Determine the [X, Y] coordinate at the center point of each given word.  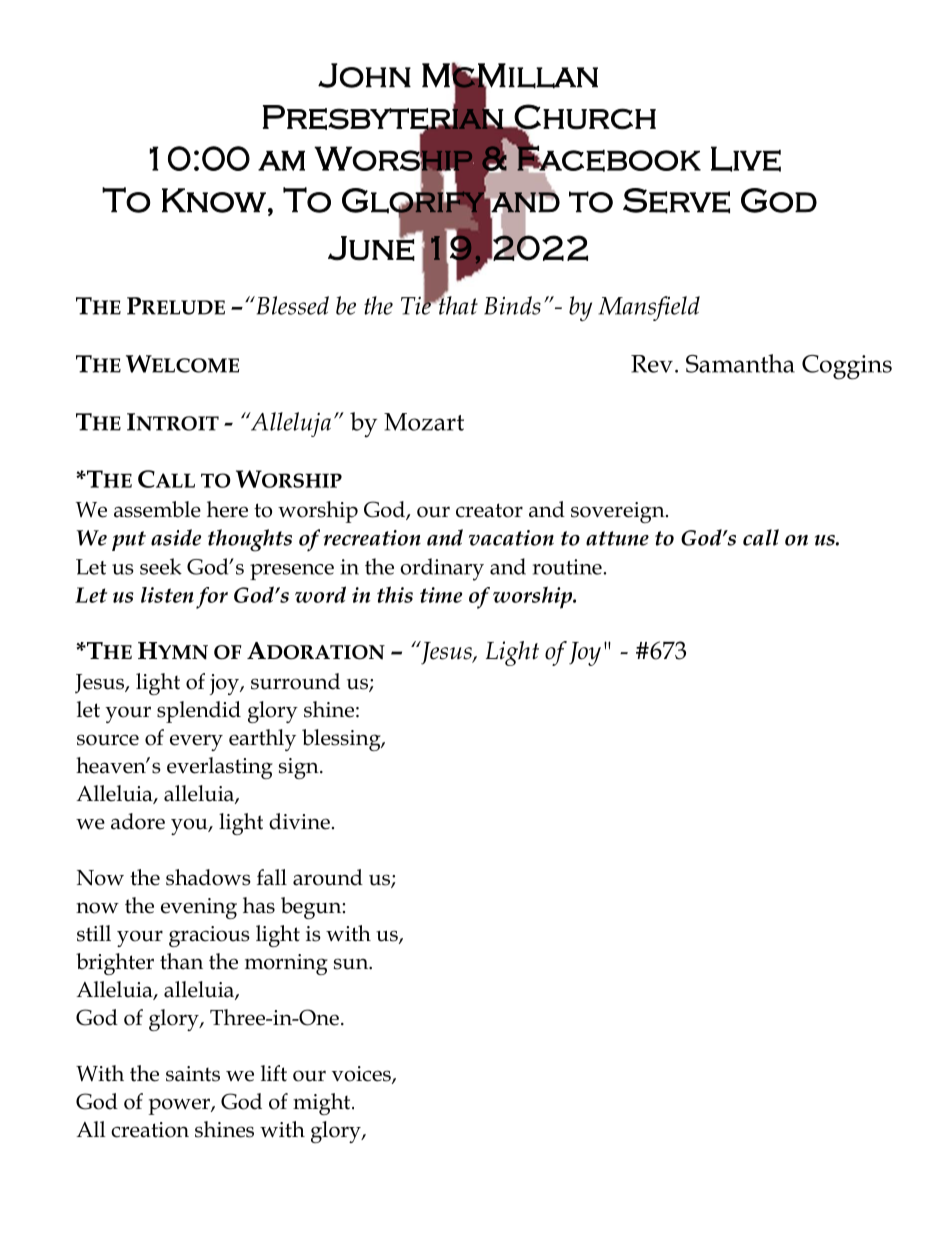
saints [193, 1074]
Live [746, 159]
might [323, 1104]
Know [214, 200]
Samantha [740, 363]
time [441, 595]
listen [167, 595]
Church [584, 117]
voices [362, 1075]
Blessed [291, 305]
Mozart [424, 422]
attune [617, 538]
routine [568, 567]
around [328, 877]
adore [138, 821]
